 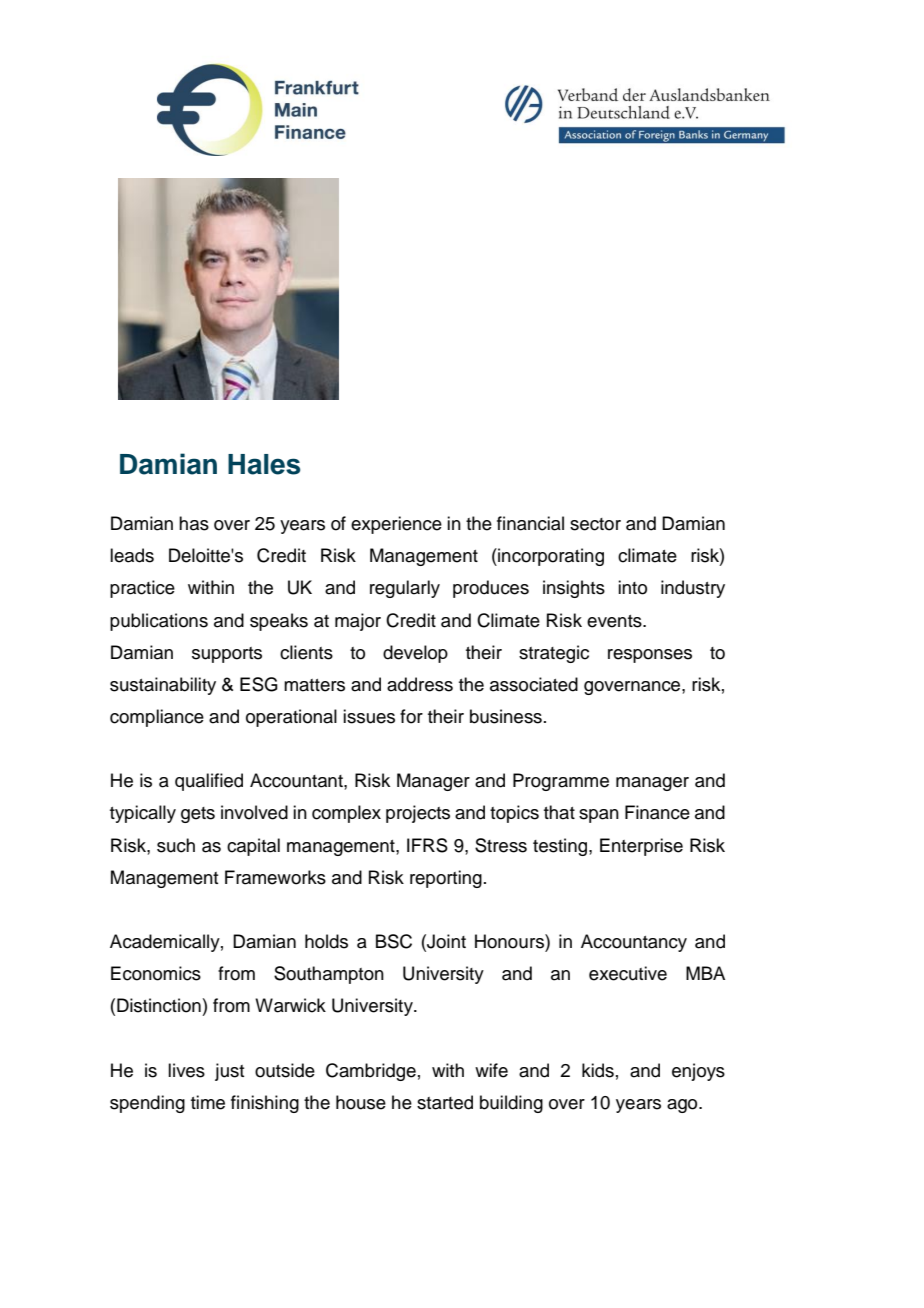 What do you see at coordinates (418, 814) in the page?
I see `projects` at bounding box center [418, 814].
